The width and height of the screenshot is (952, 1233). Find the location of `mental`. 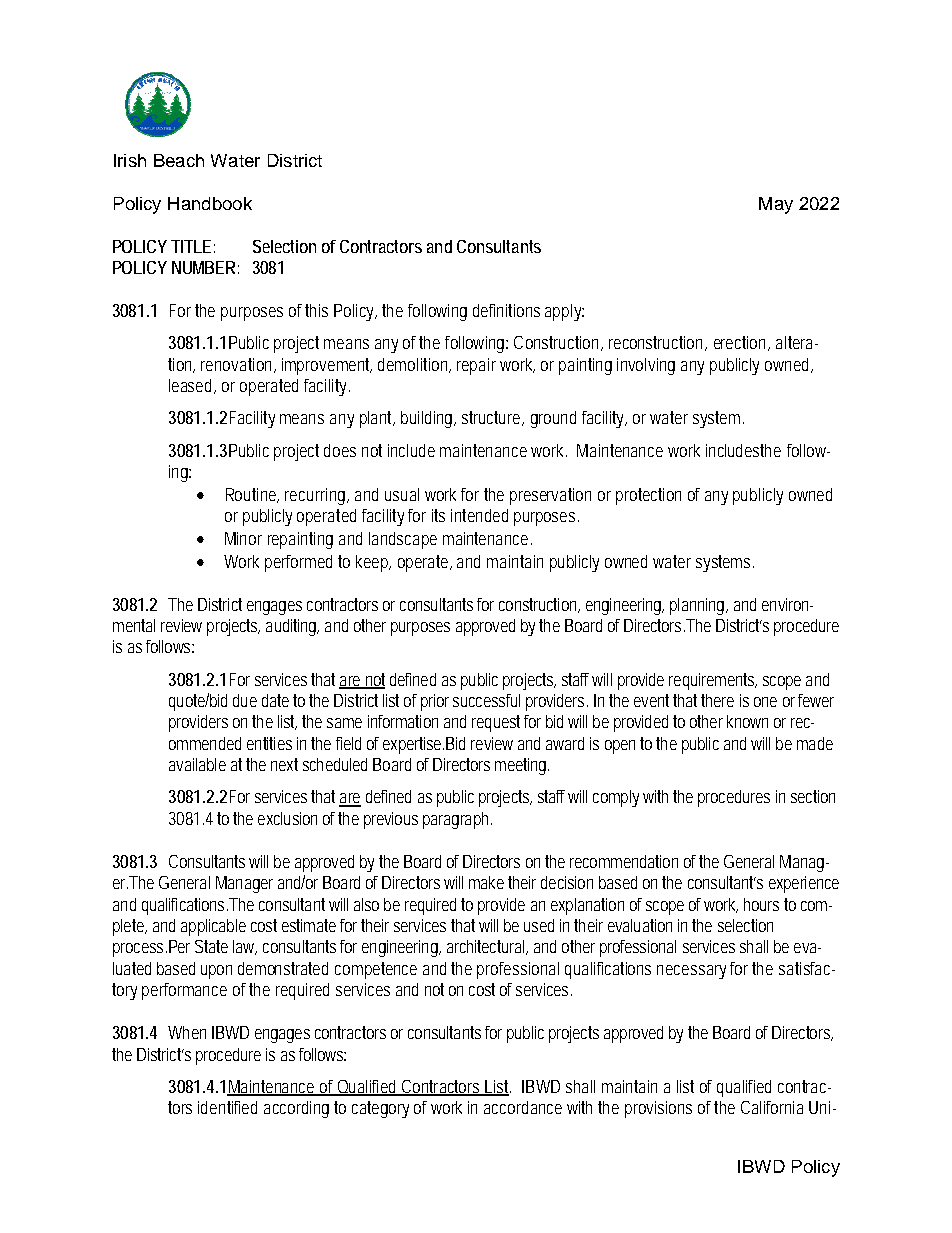

mental is located at coordinates (134, 625).
